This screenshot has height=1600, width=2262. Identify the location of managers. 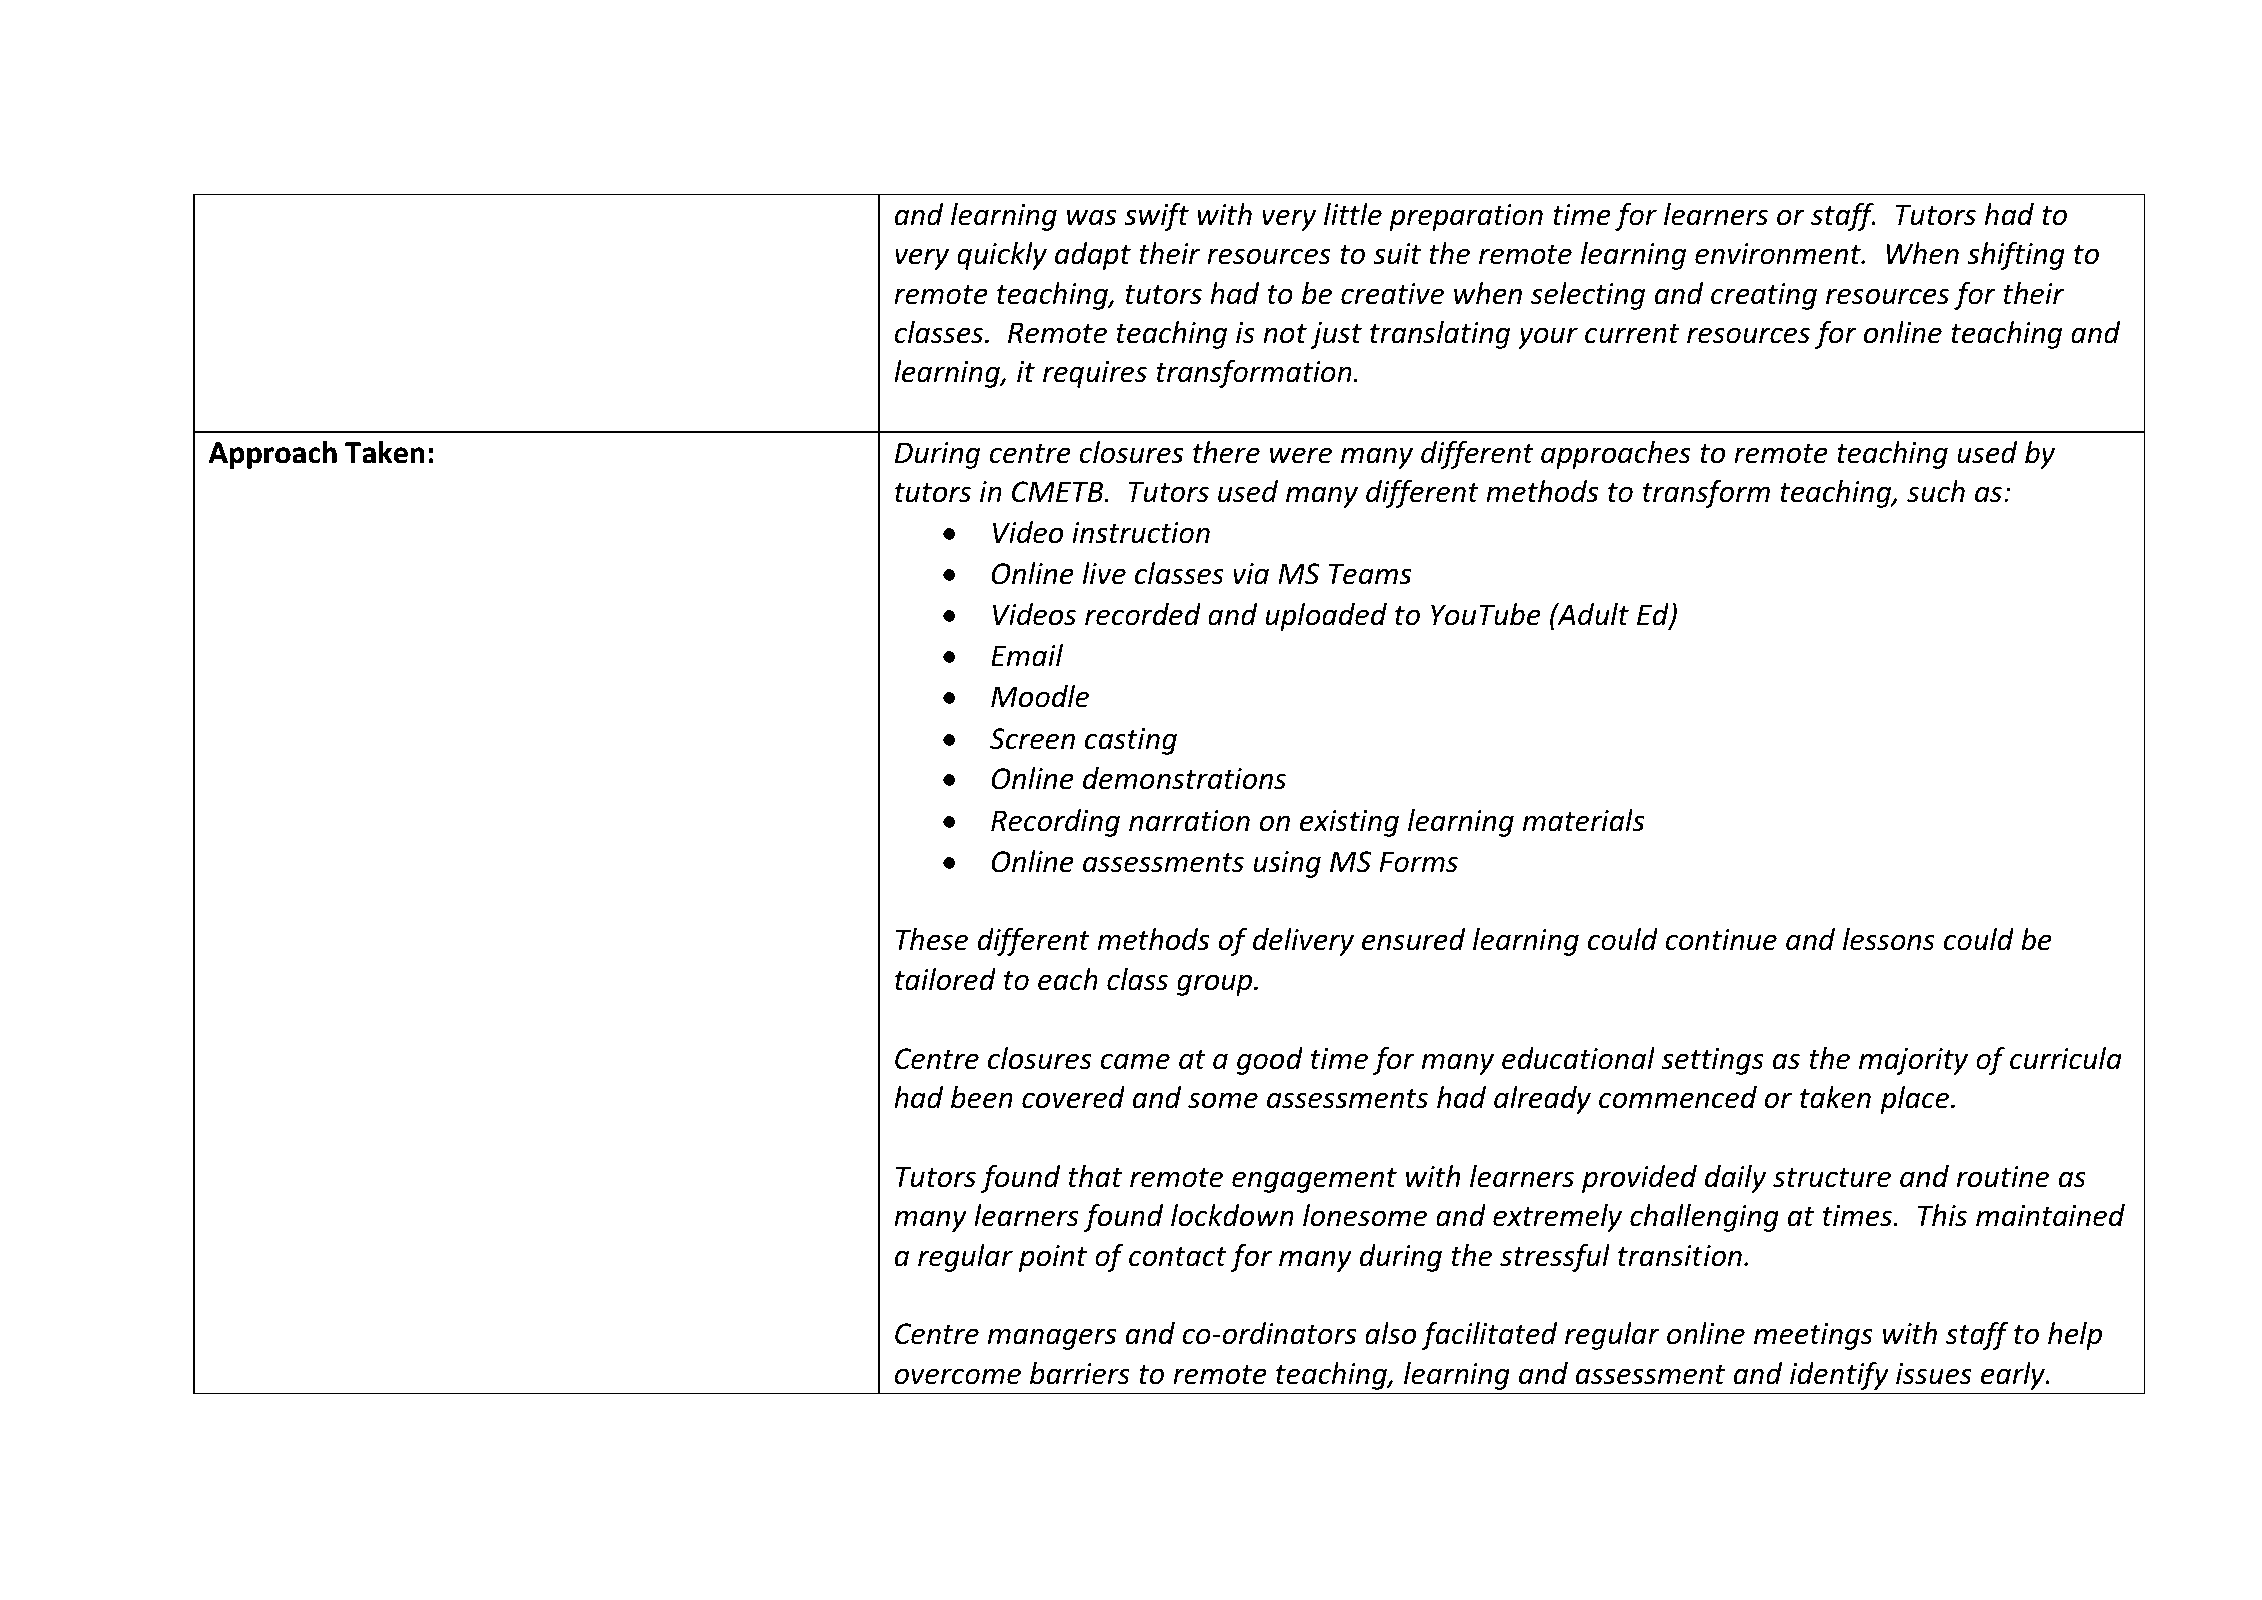
(1052, 1339).
